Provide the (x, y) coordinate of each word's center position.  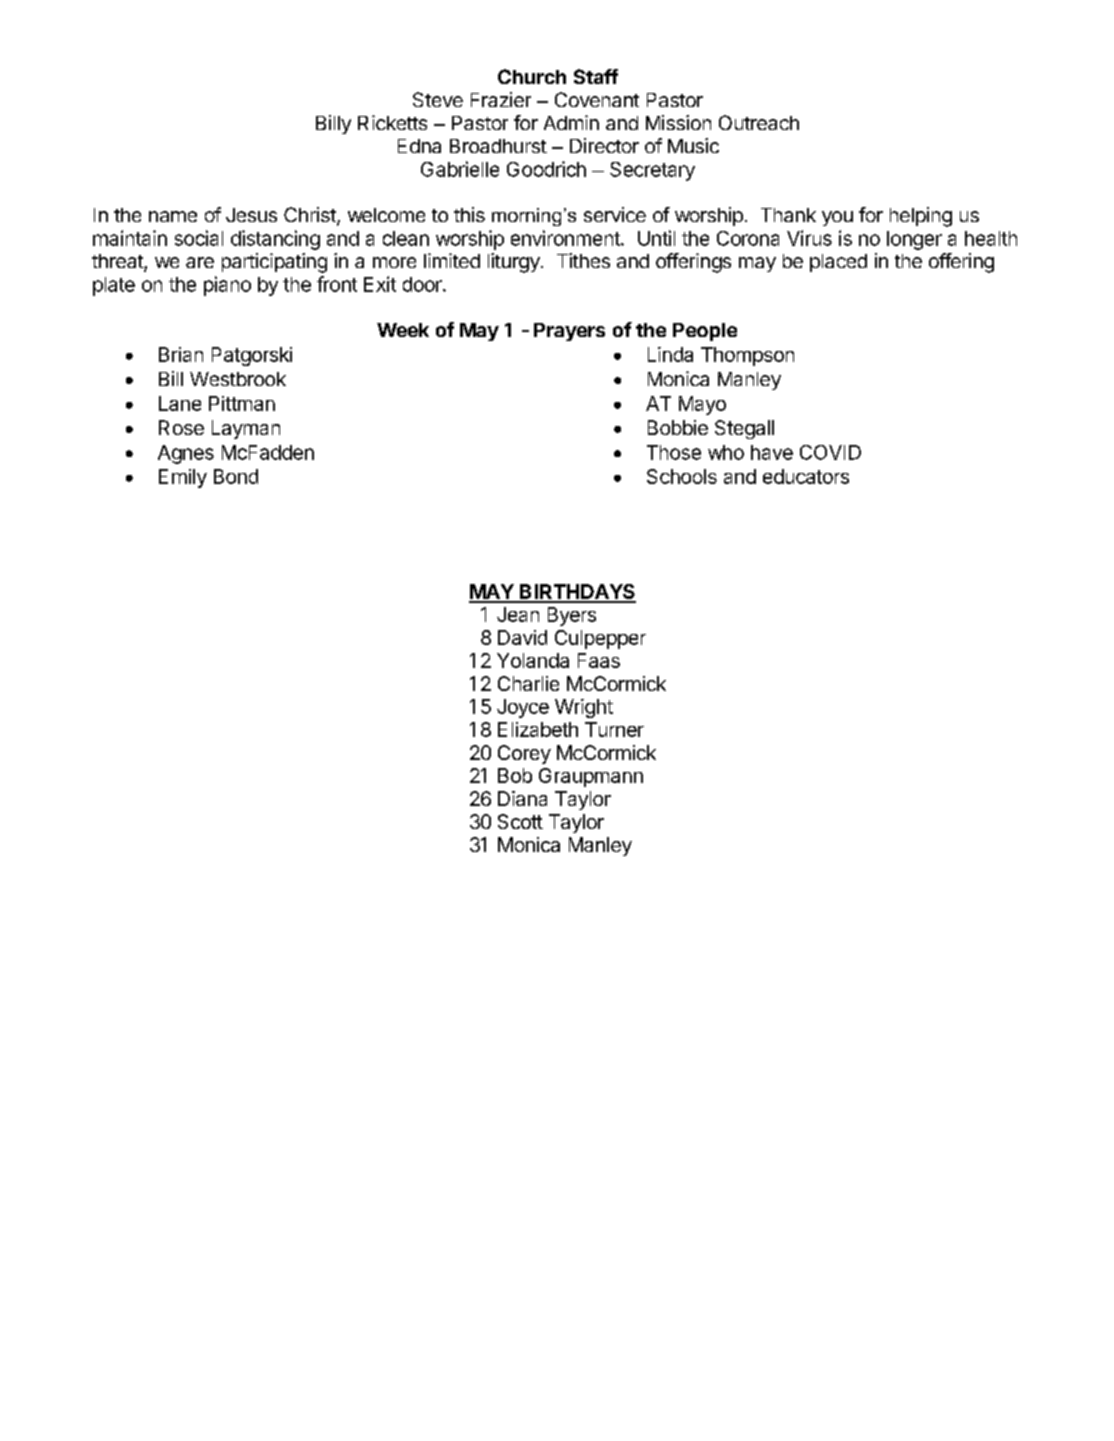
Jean (518, 614)
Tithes (583, 260)
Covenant (597, 99)
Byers (572, 616)
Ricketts (392, 122)
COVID (830, 452)
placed (838, 263)
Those (674, 452)
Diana (522, 798)
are (200, 262)
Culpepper (600, 639)
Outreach (759, 122)
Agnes (186, 454)
